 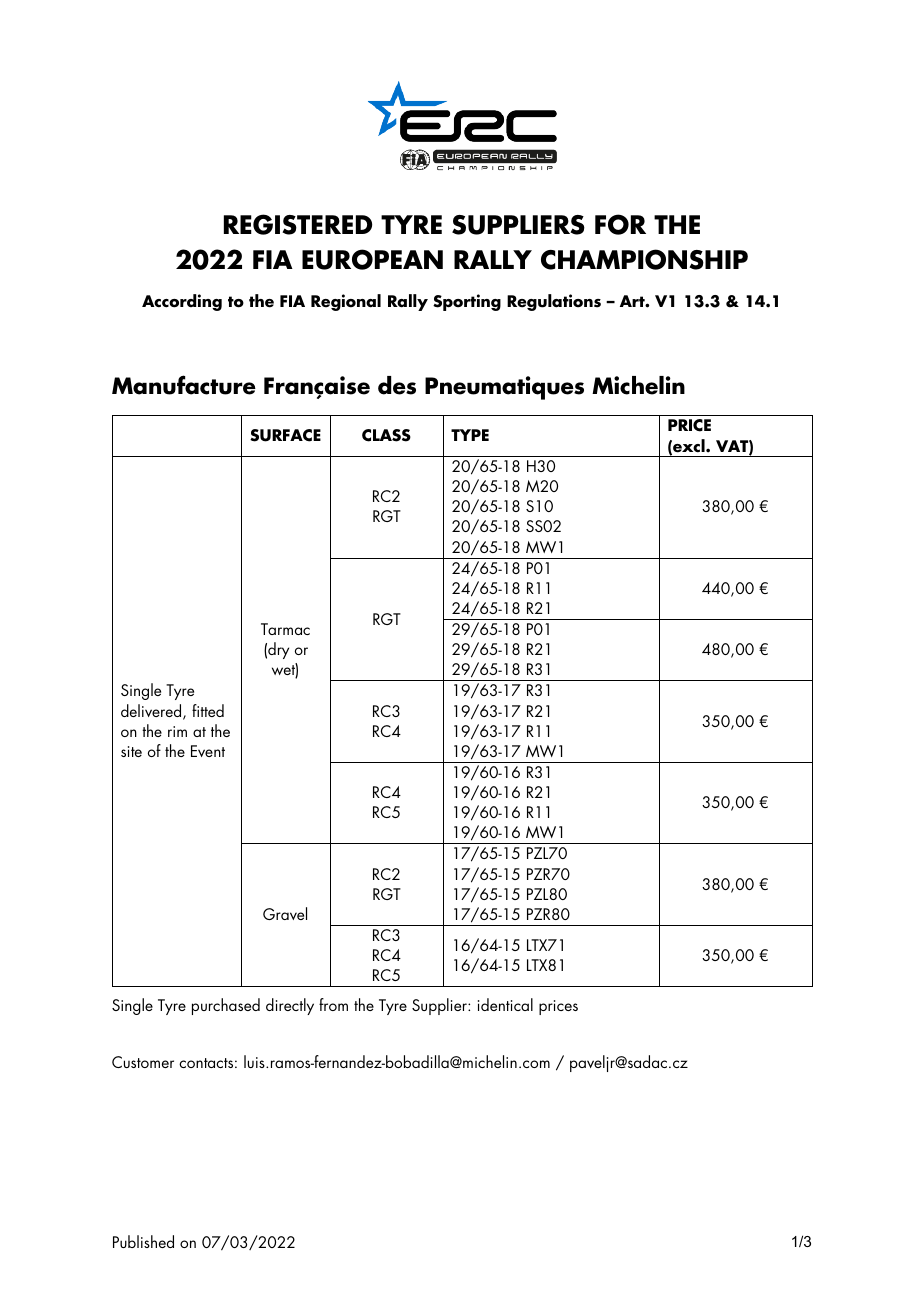 I want to click on TYPE, so click(x=470, y=435).
